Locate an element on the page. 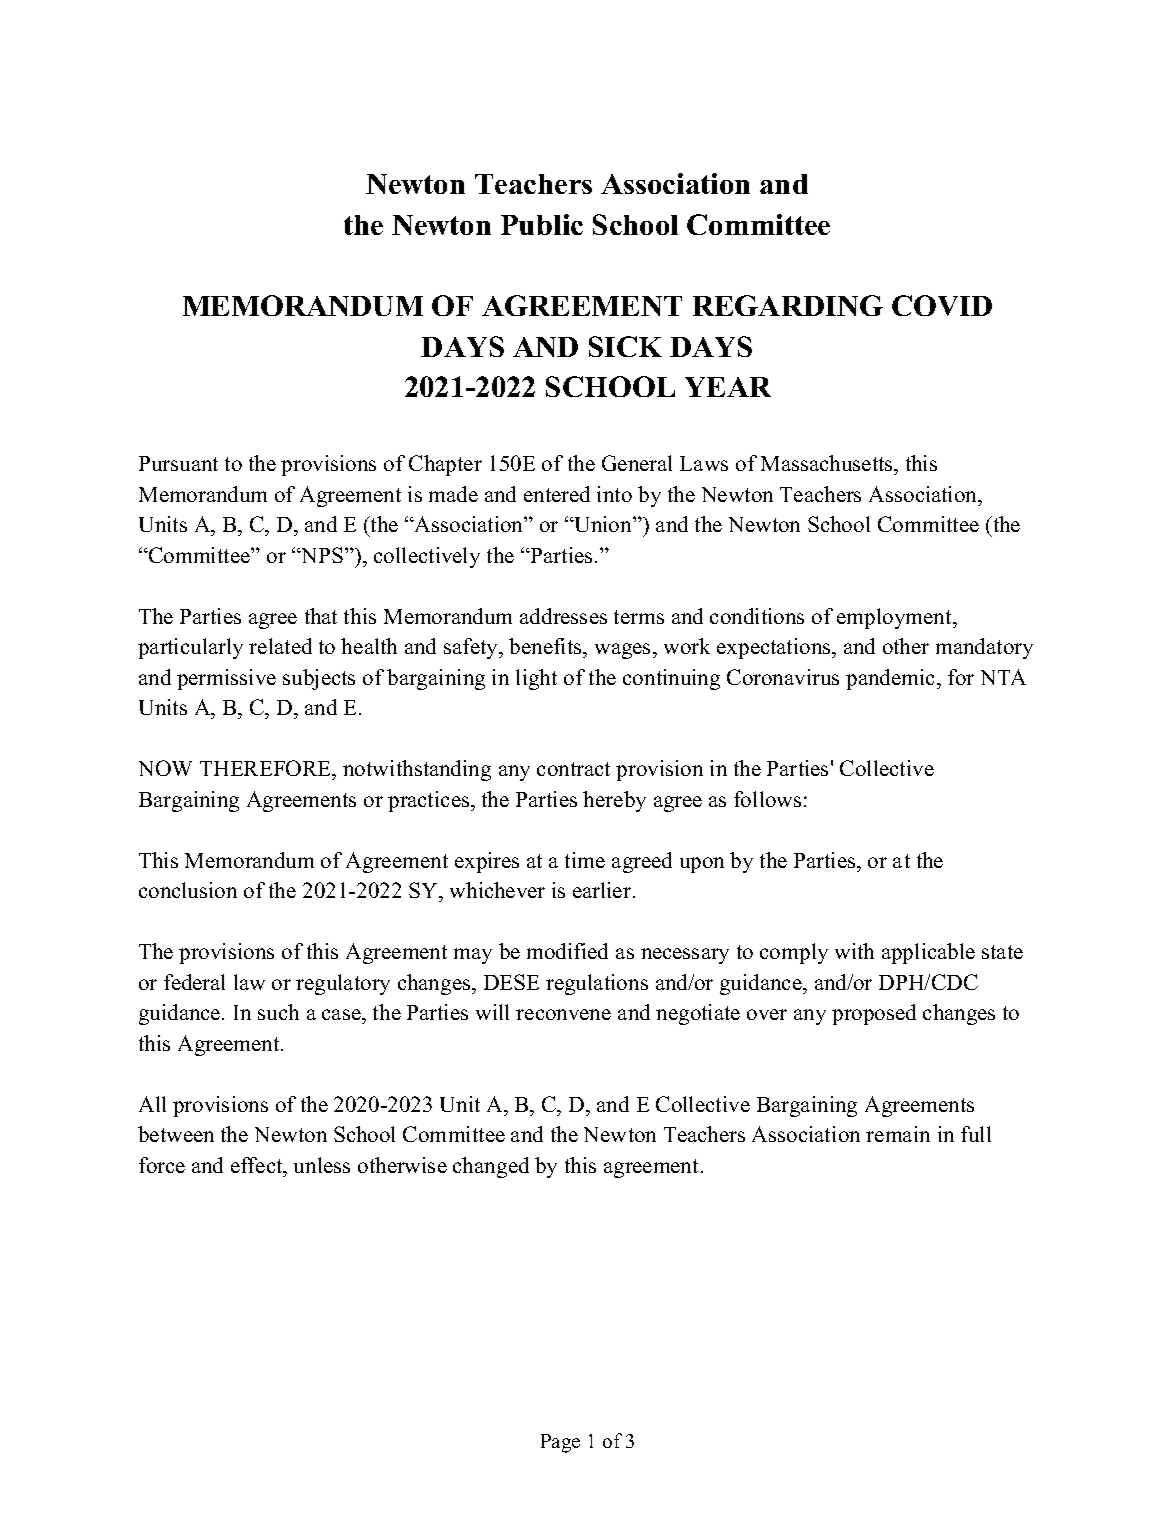 The height and width of the document is (1522, 1176). Public is located at coordinates (542, 224).
